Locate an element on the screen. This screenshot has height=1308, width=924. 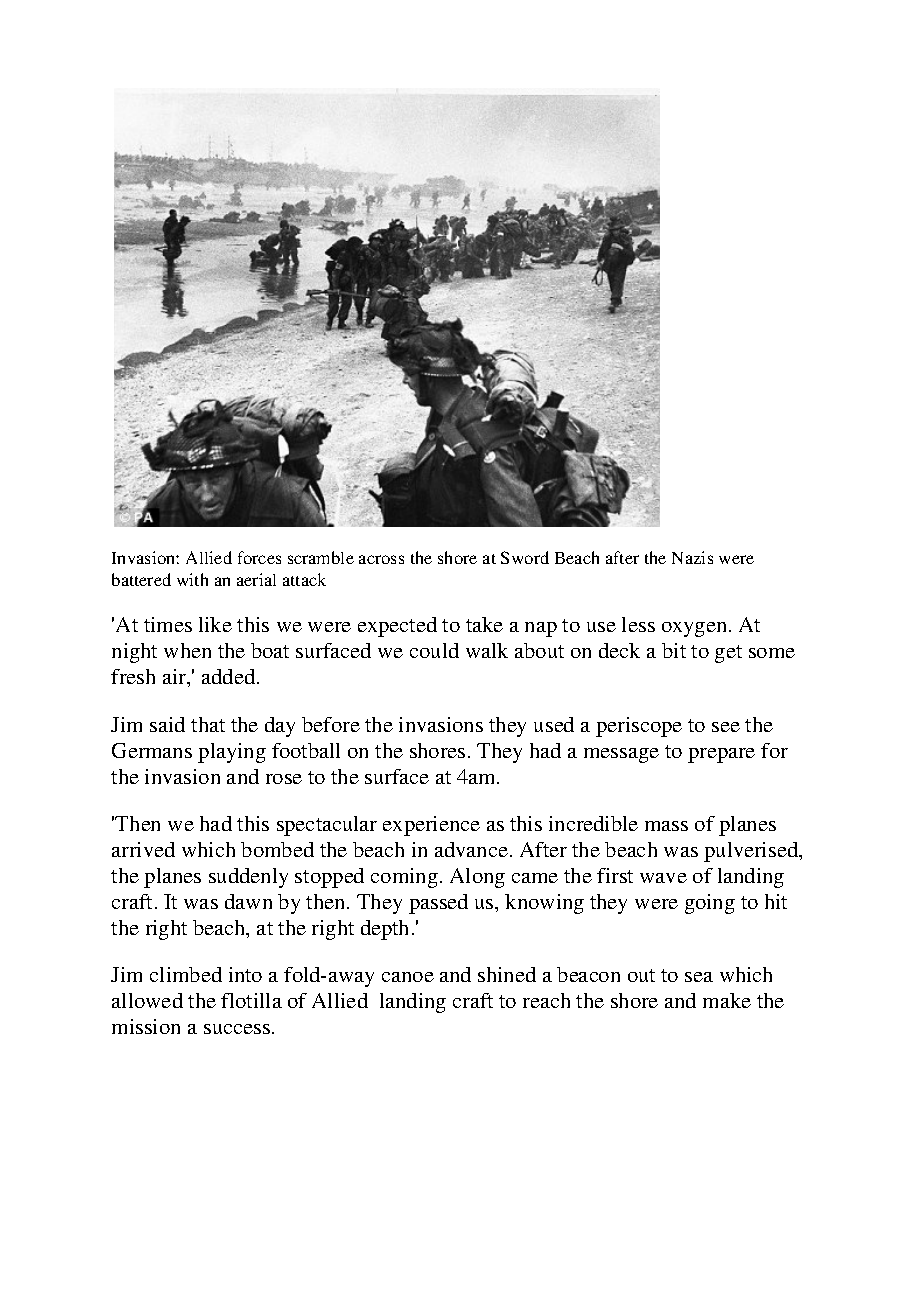
with is located at coordinates (192, 579).
